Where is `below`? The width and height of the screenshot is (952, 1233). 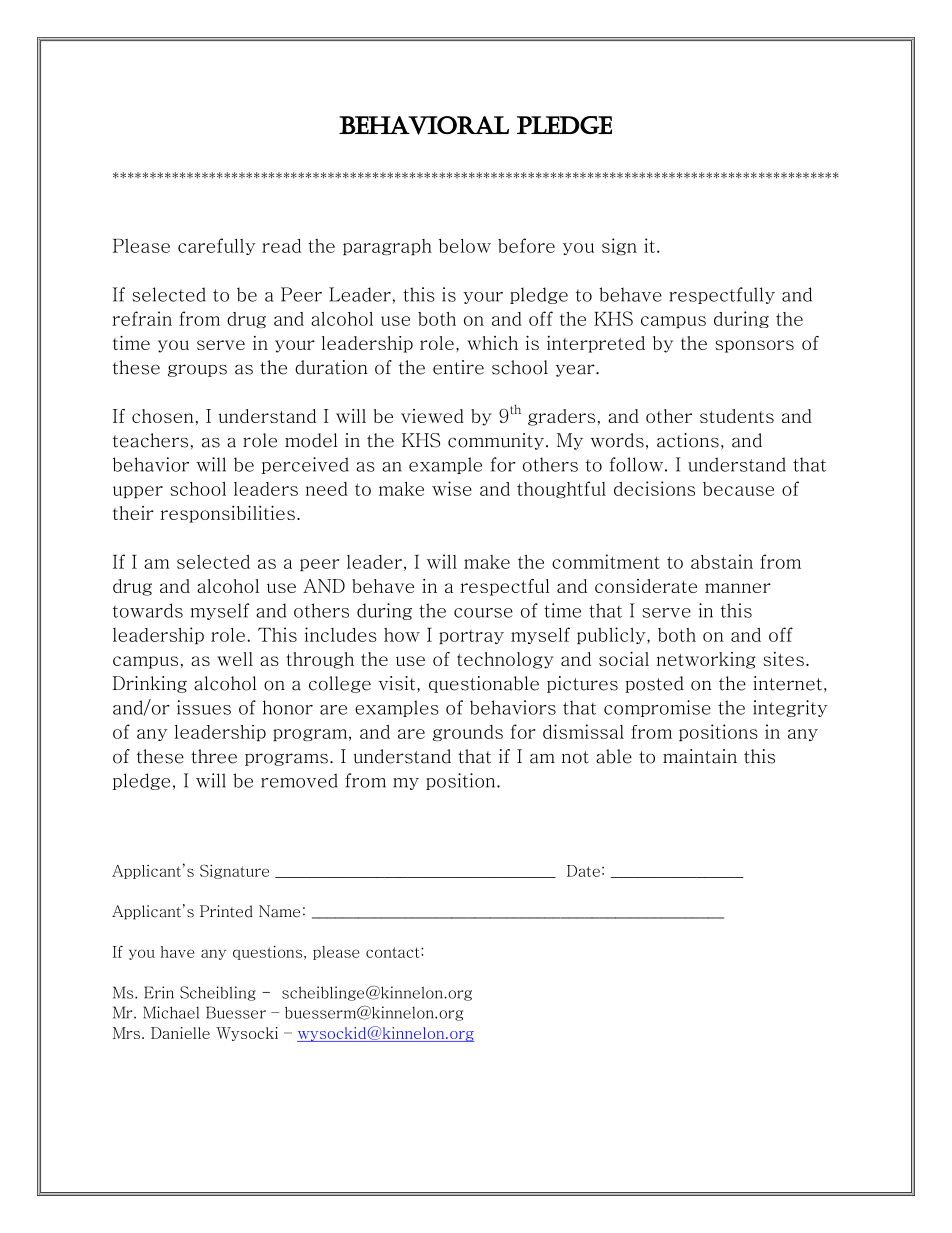
below is located at coordinates (465, 246).
